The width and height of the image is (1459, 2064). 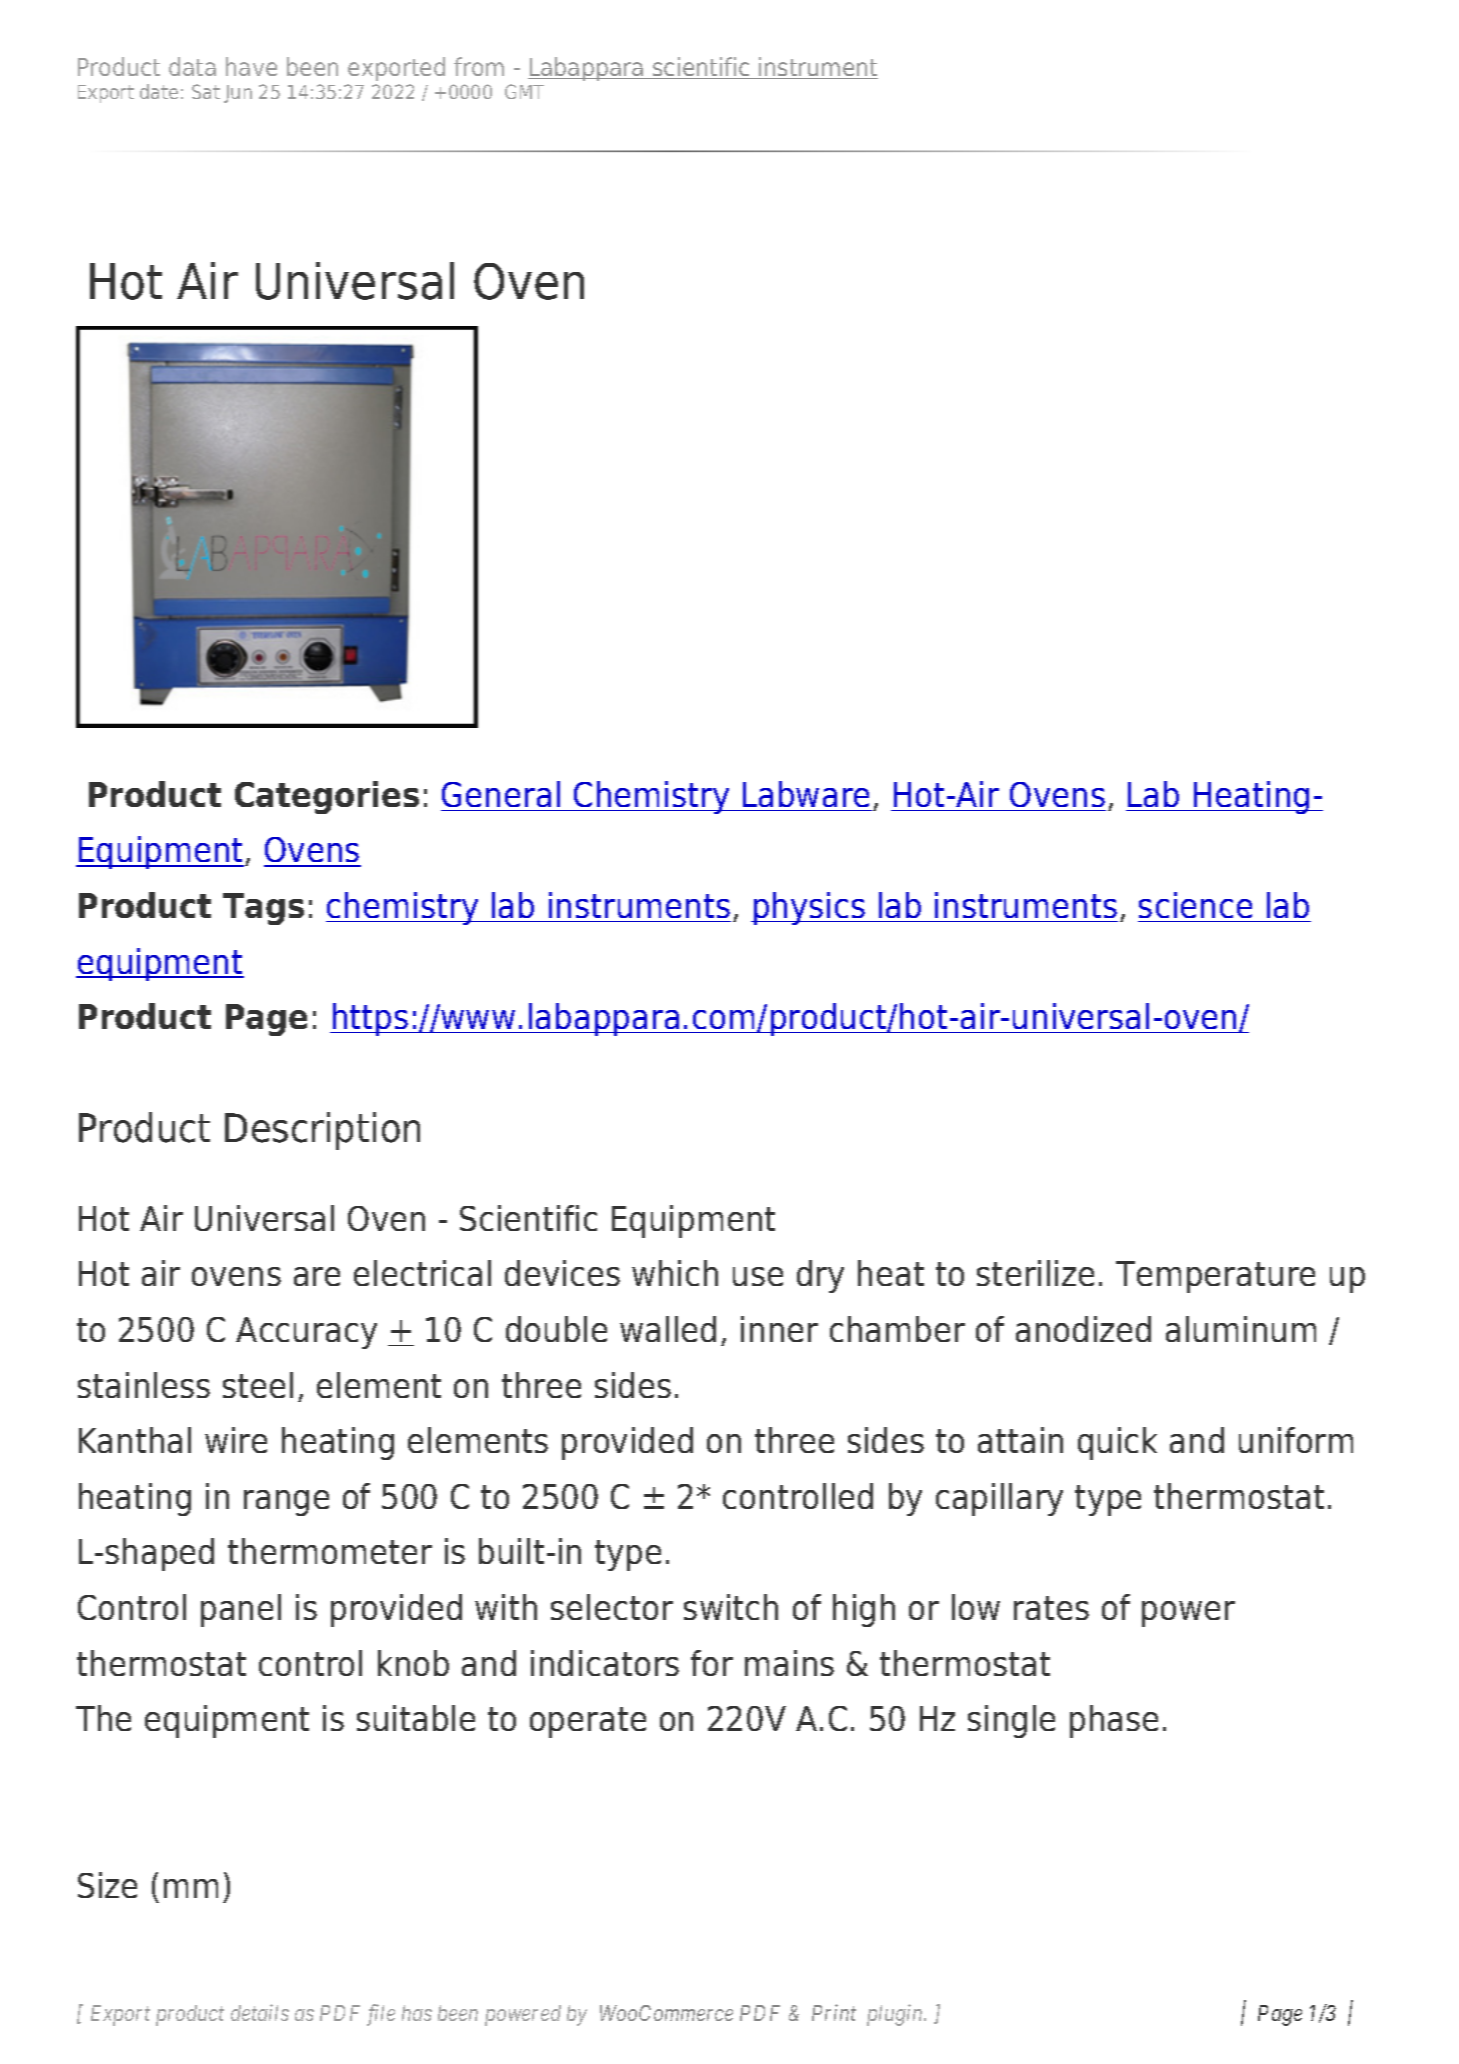 What do you see at coordinates (1083, 1329) in the image?
I see `anodized` at bounding box center [1083, 1329].
